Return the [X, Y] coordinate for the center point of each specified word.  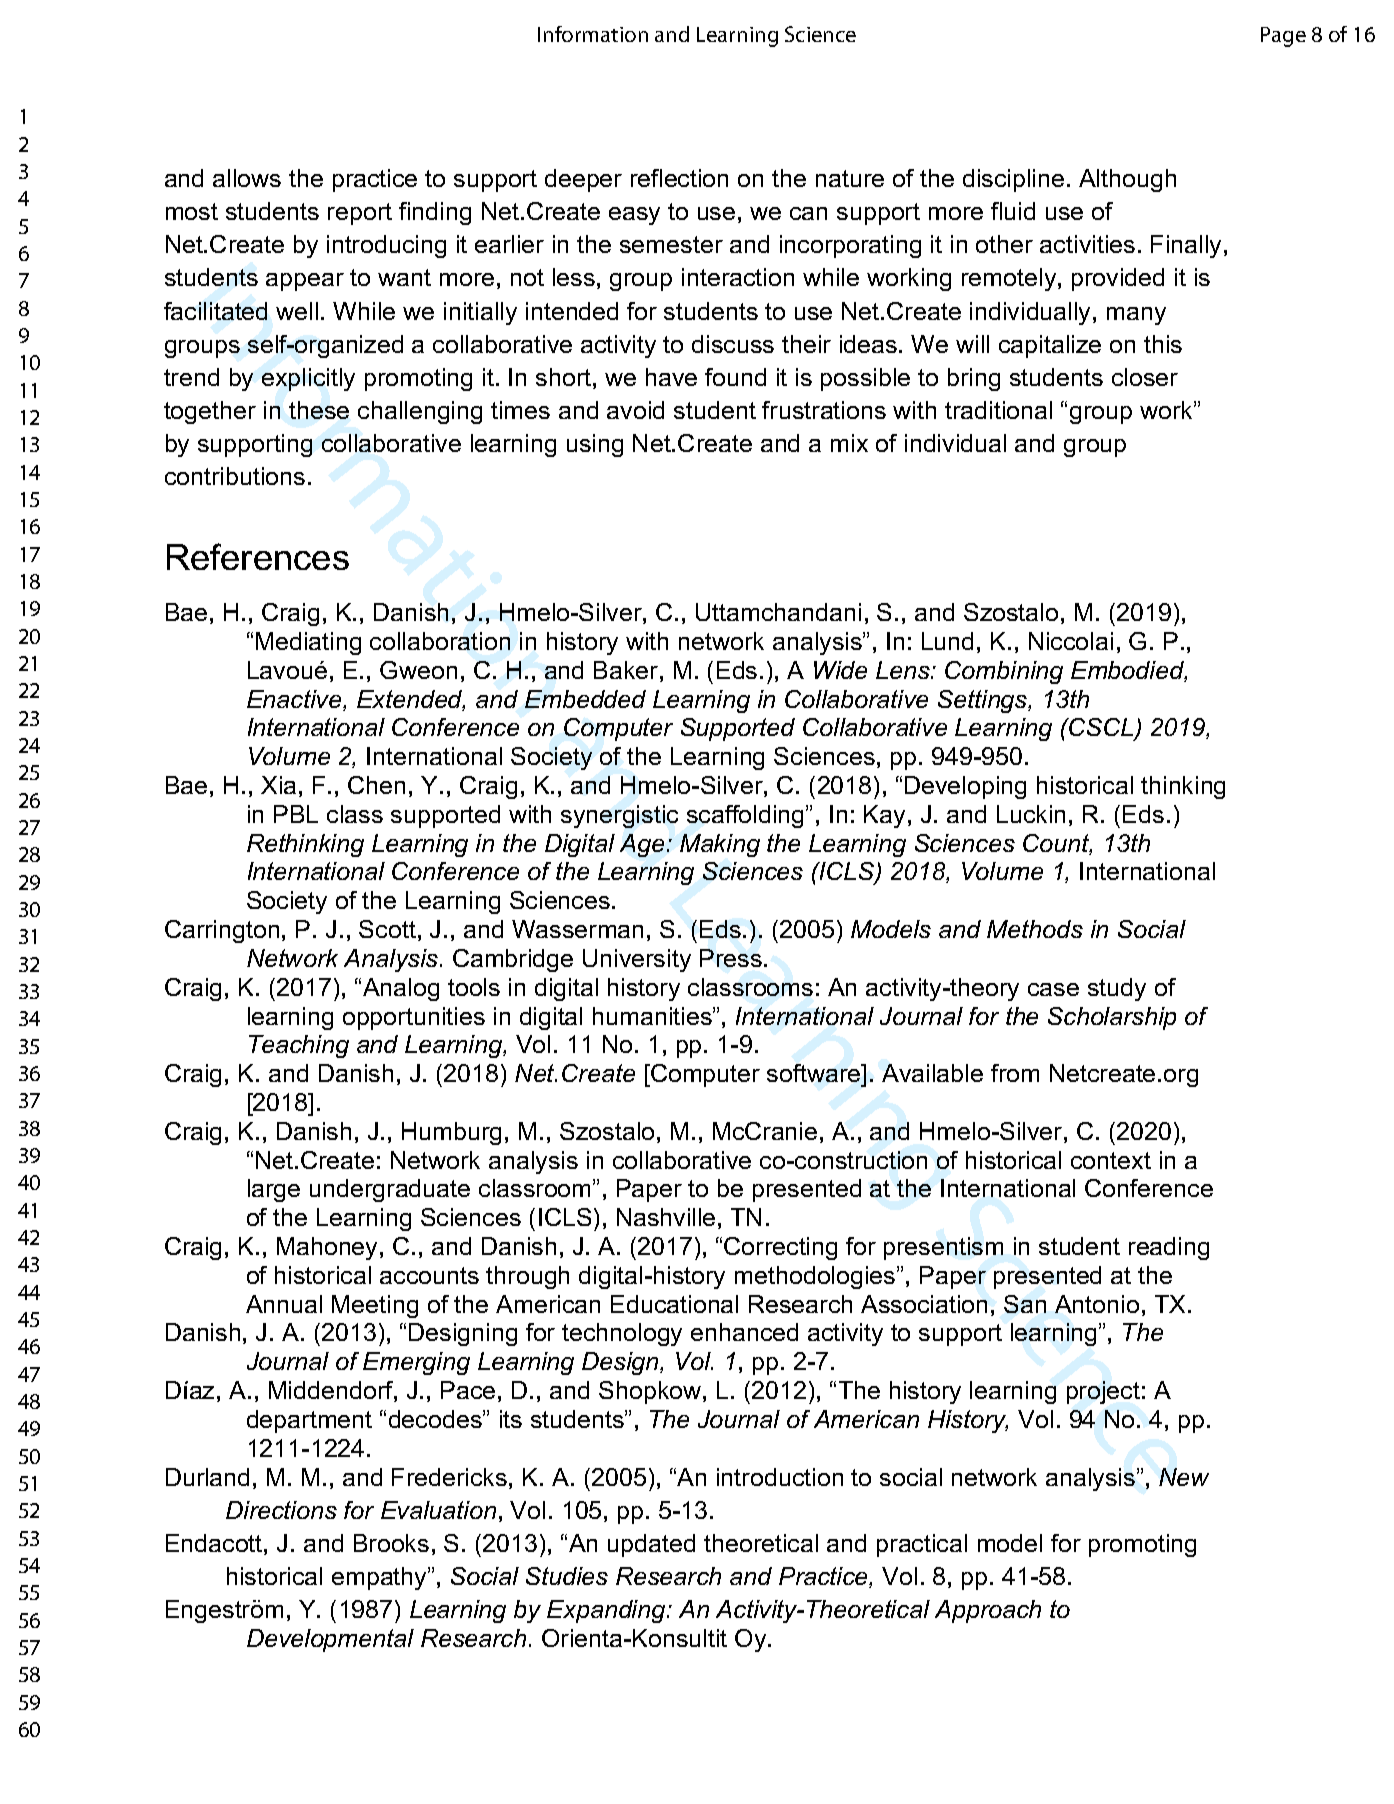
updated [651, 1545]
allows [247, 178]
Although [1127, 180]
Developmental [330, 1640]
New [1184, 1477]
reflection [679, 178]
